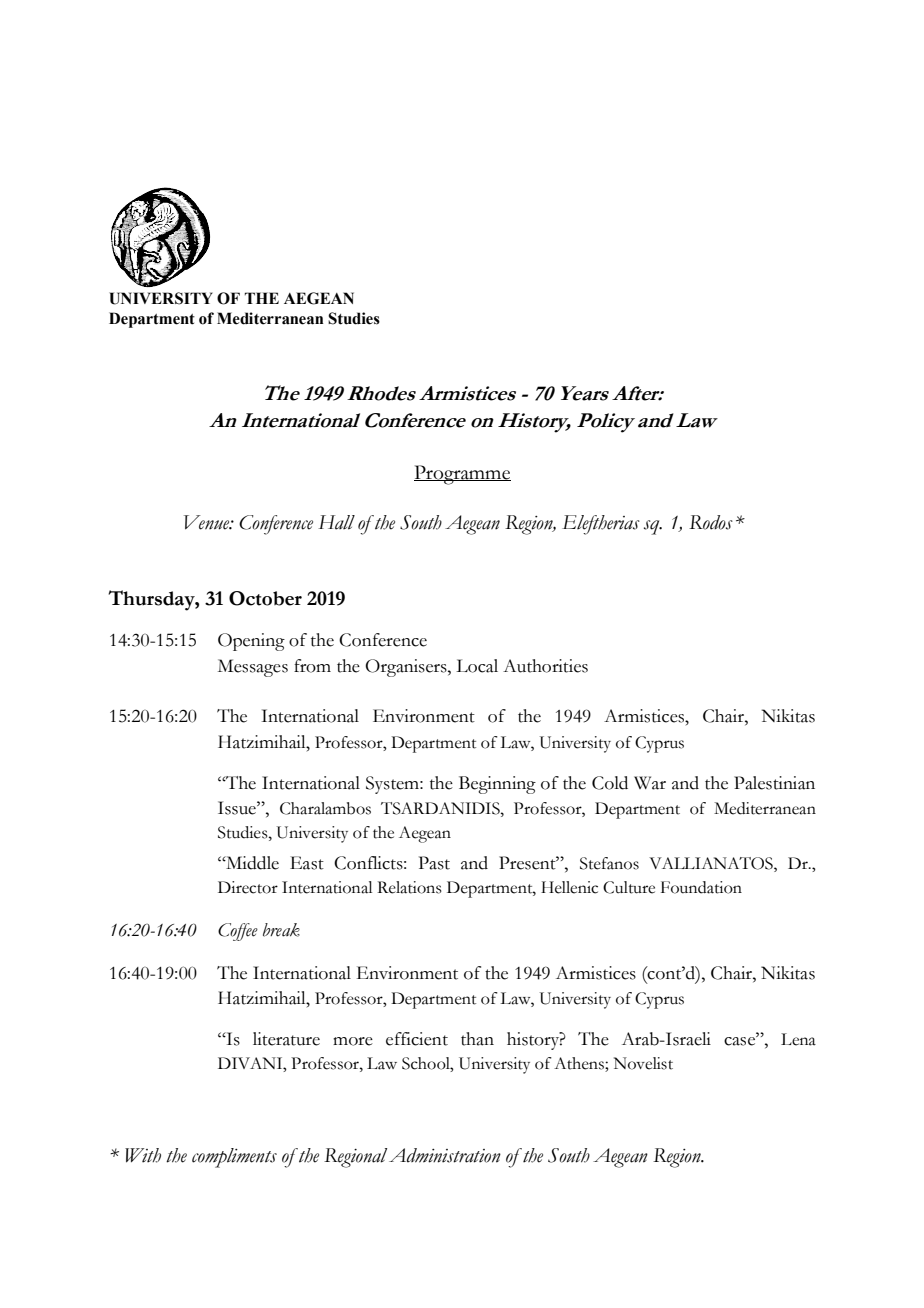 The image size is (924, 1308). Describe the element at coordinates (643, 1063) in the screenshot. I see `Novelist` at that location.
